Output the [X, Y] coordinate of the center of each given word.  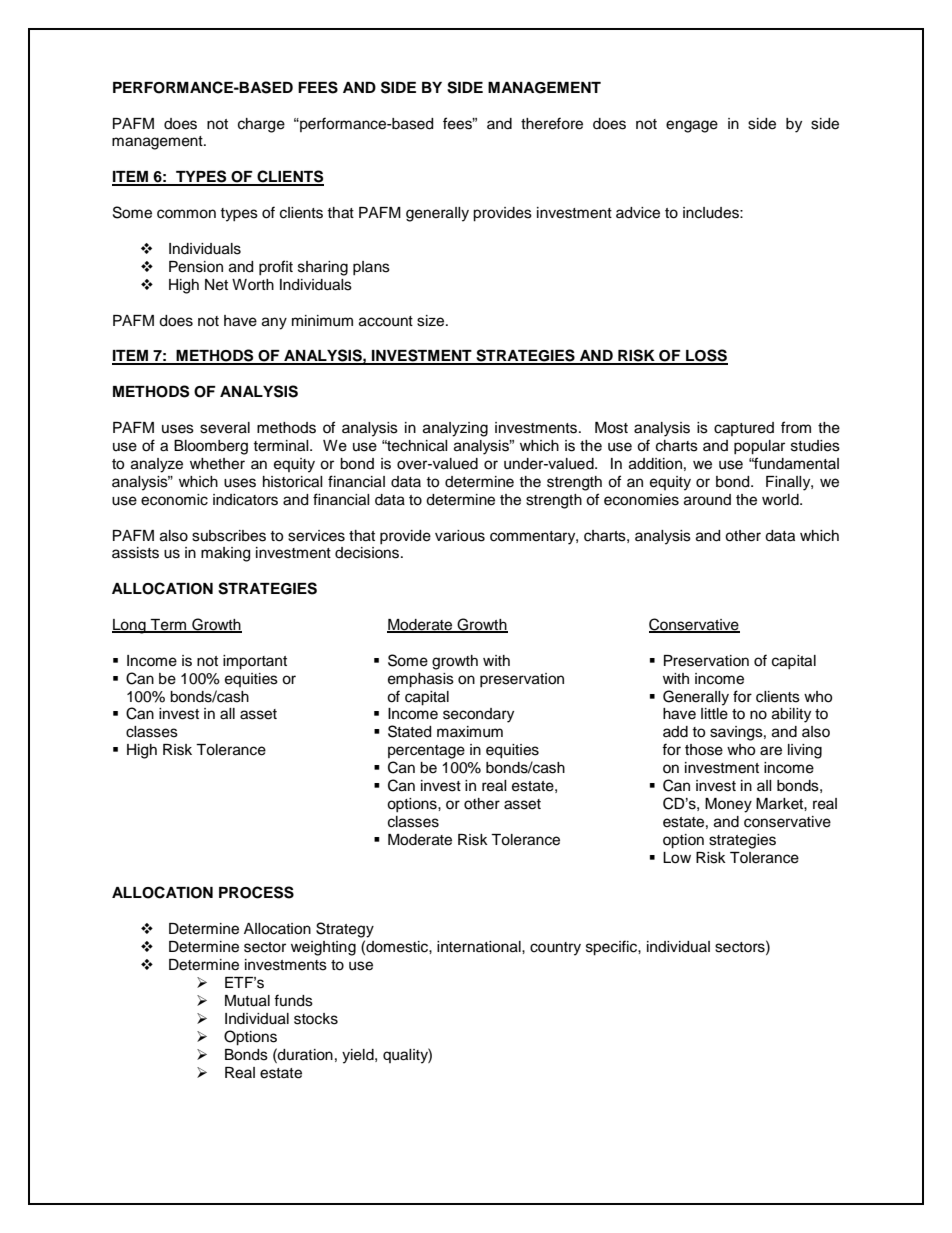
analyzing [455, 429]
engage [692, 126]
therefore [552, 123]
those [704, 750]
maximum [470, 732]
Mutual [247, 1001]
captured [744, 429]
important [255, 662]
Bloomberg [211, 447]
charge [261, 125]
